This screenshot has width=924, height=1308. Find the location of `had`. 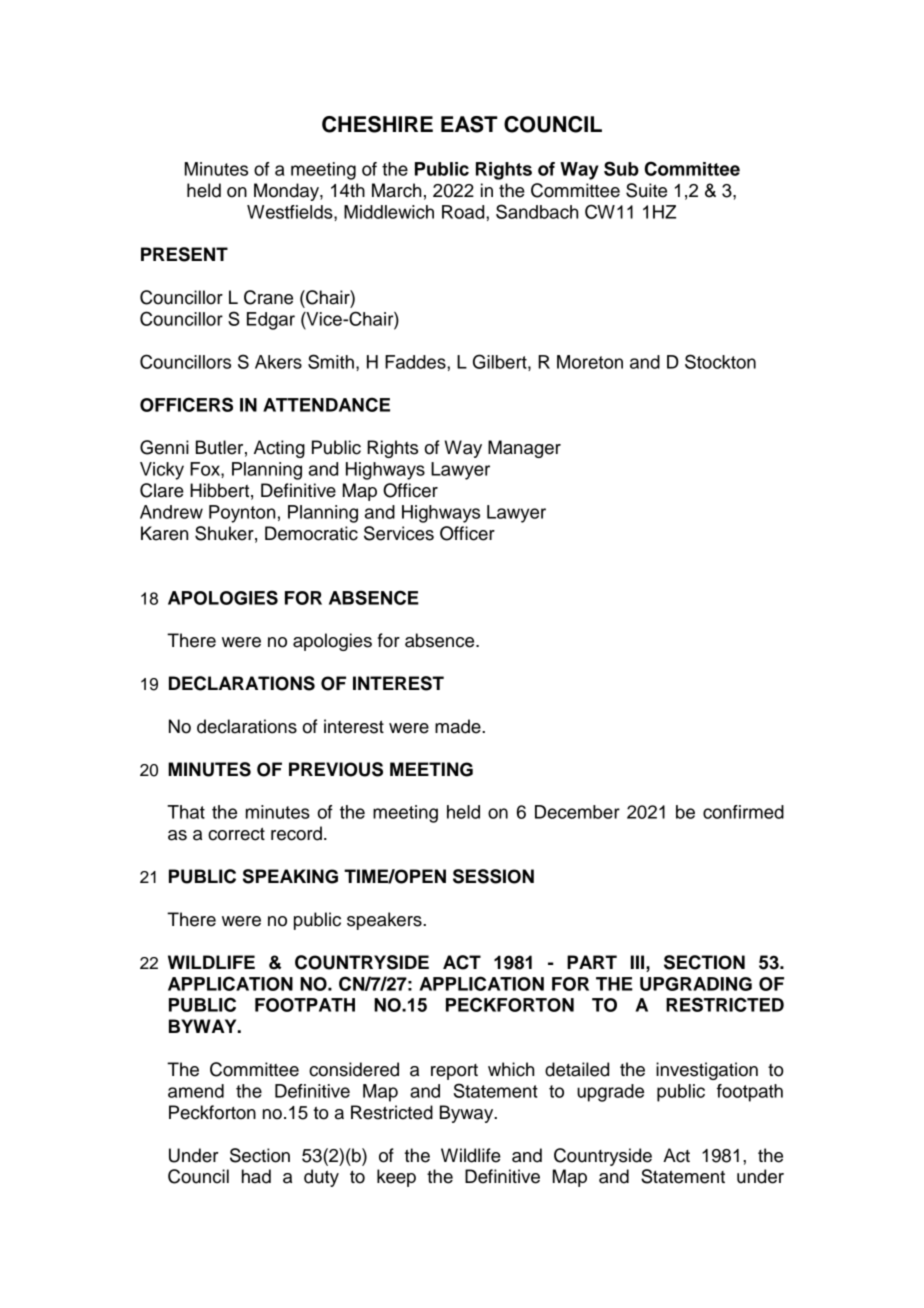

had is located at coordinates (256, 1176).
